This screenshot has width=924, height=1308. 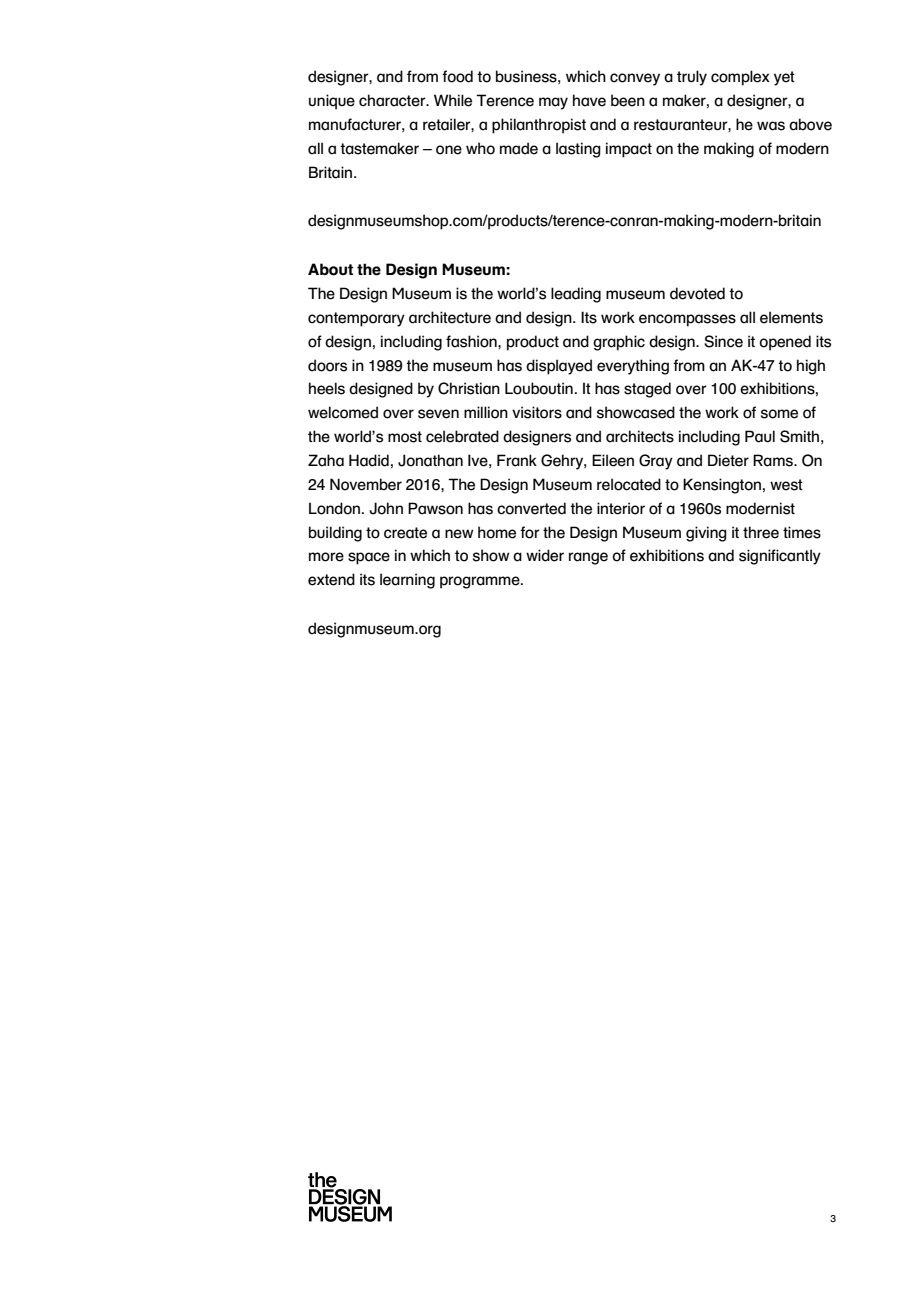 I want to click on complex, so click(x=740, y=78).
